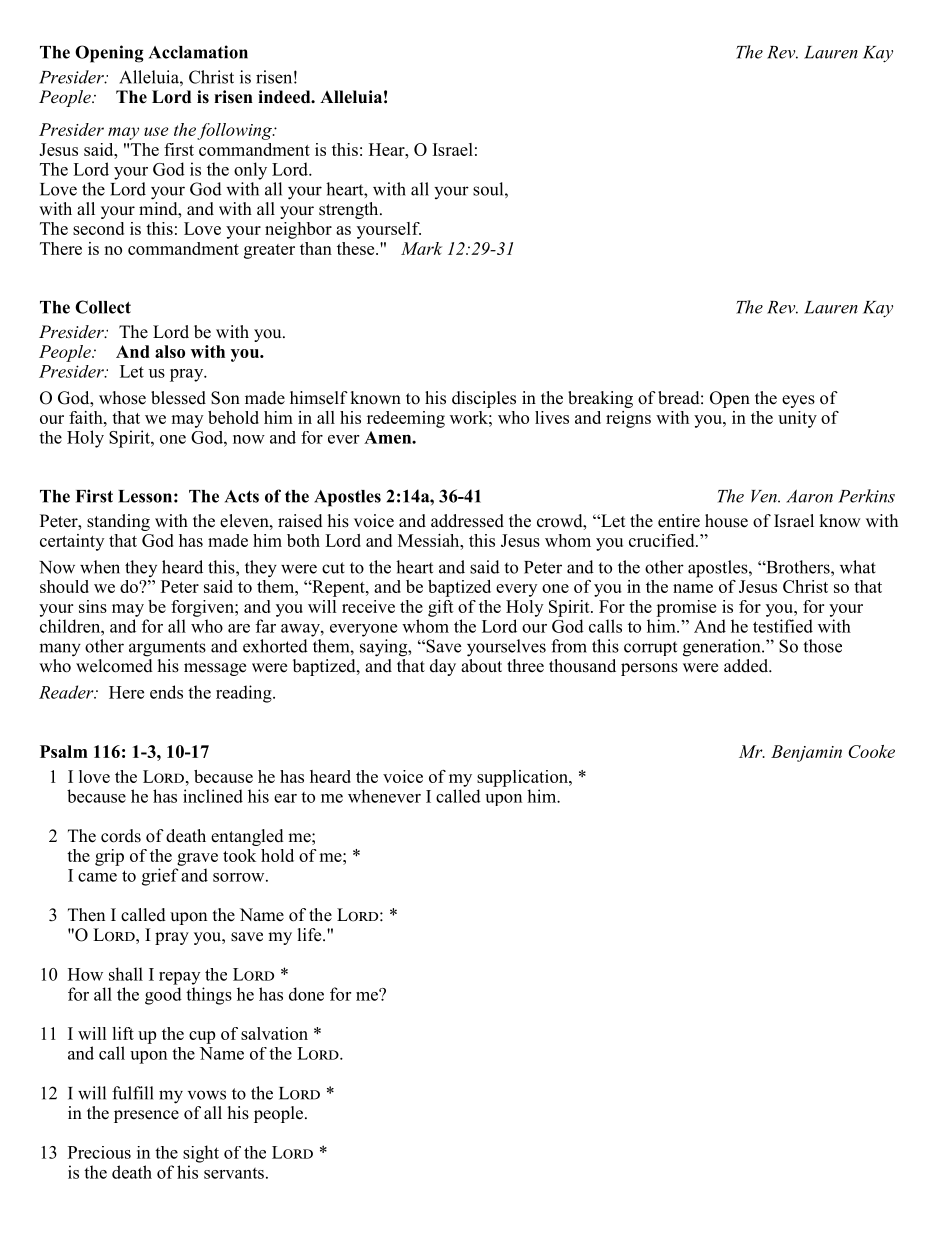 This page has height=1233, width=952. I want to click on eyes, so click(798, 401).
